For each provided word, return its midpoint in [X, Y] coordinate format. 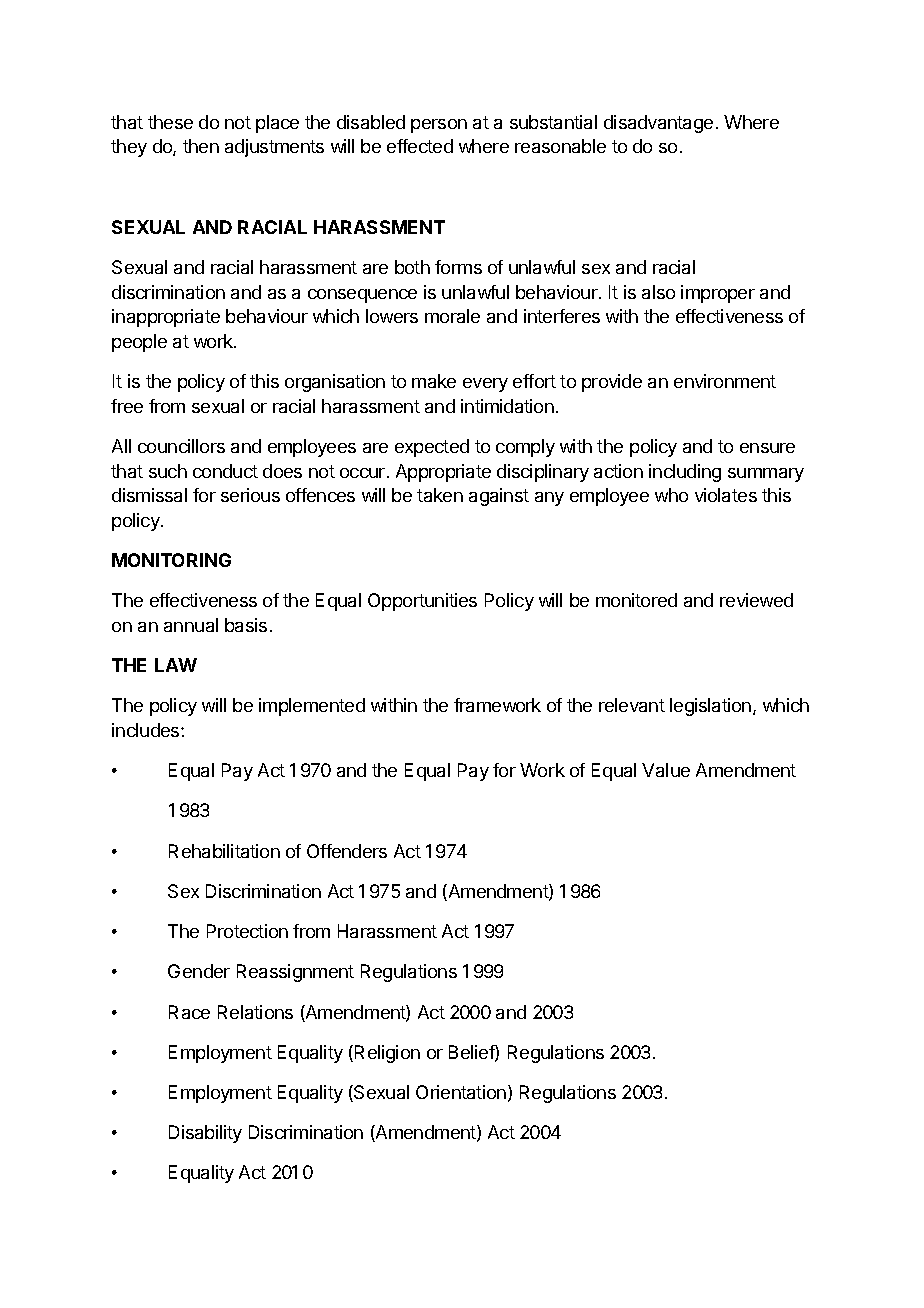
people [139, 343]
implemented [312, 707]
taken [440, 495]
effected [420, 146]
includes [147, 730]
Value [666, 770]
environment [725, 381]
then [201, 146]
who [671, 495]
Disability [205, 1134]
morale [452, 316]
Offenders [347, 851]
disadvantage [658, 124]
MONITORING [171, 560]
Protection [247, 931]
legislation [712, 707]
